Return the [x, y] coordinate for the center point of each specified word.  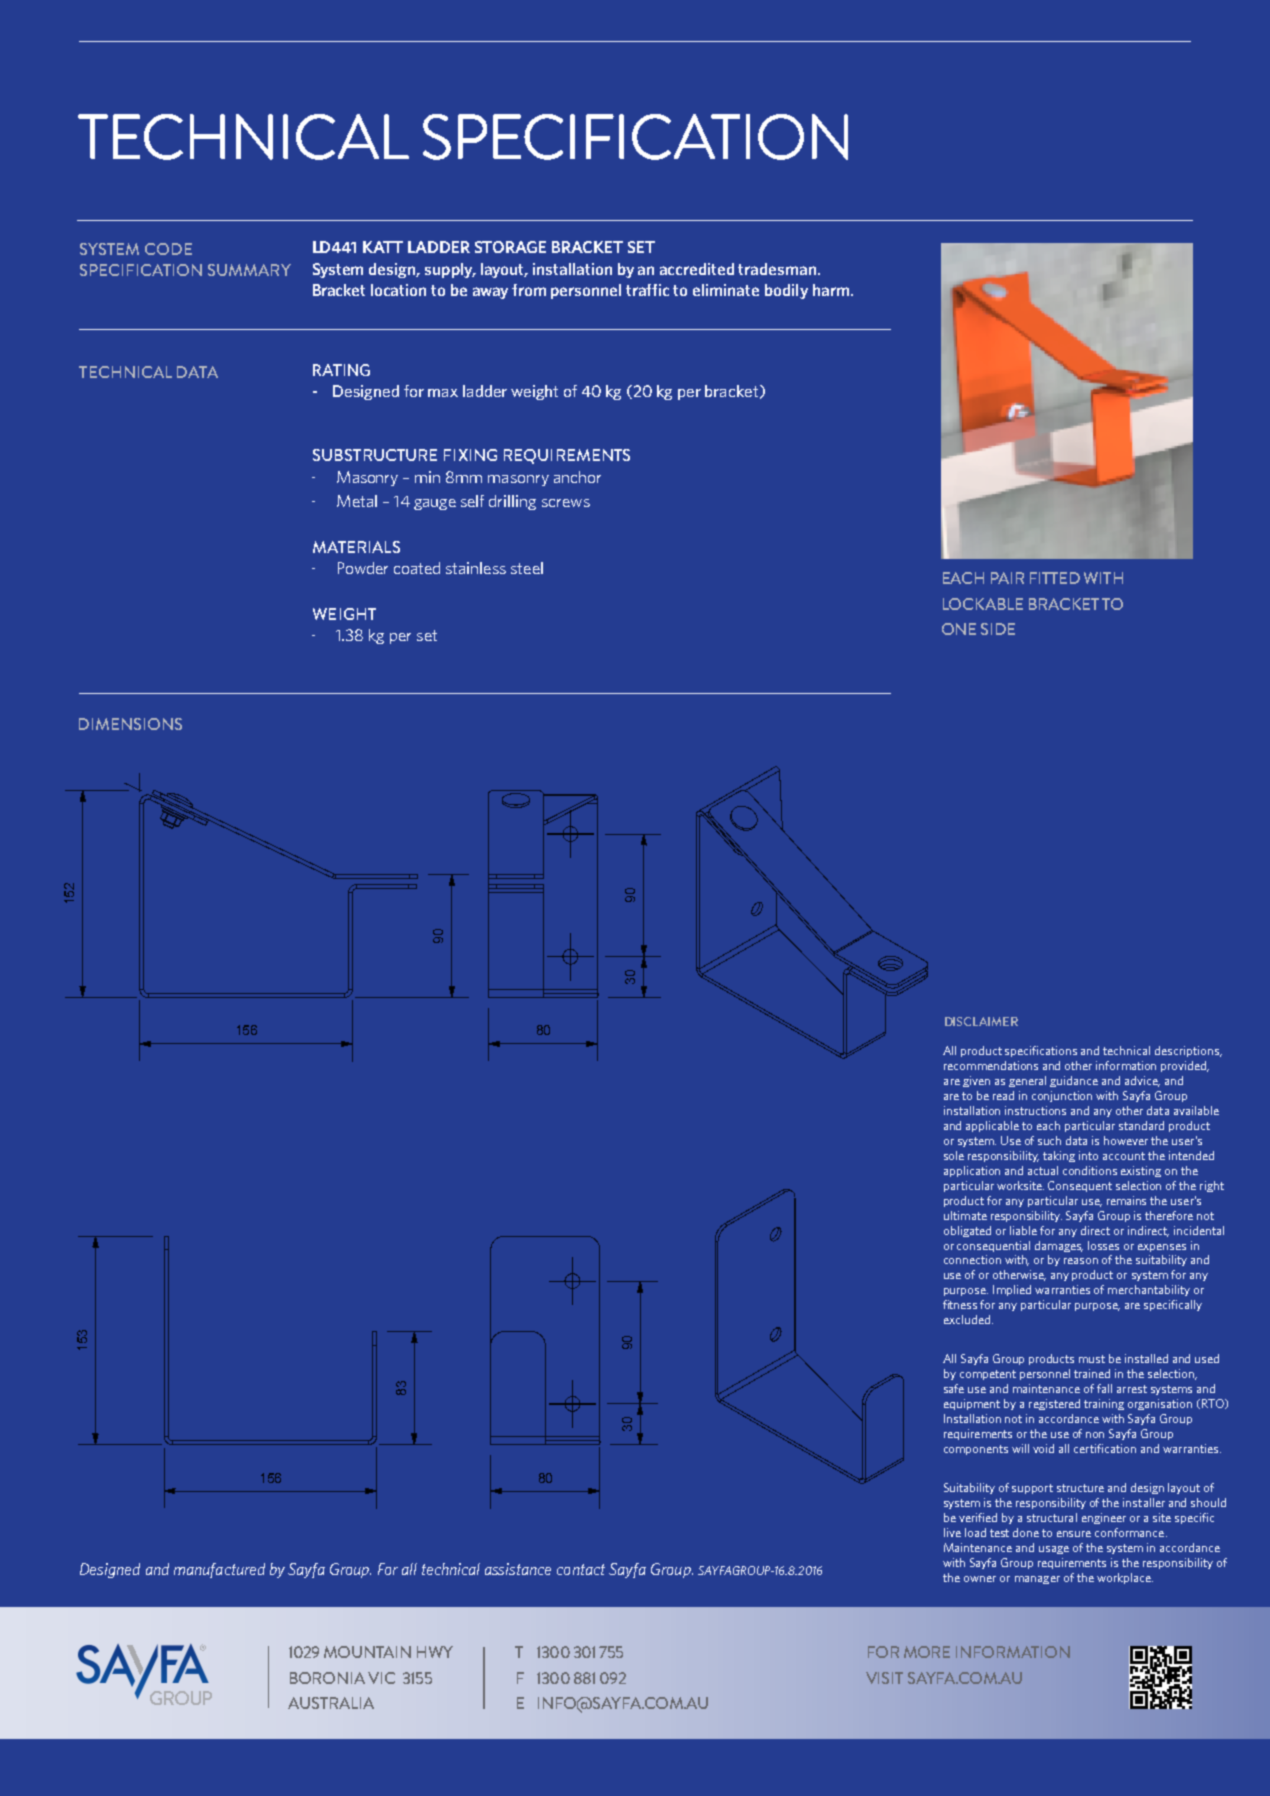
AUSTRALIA [331, 1703]
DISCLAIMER [981, 1021]
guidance [1074, 1081]
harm [831, 290]
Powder [363, 568]
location [398, 290]
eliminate [726, 290]
